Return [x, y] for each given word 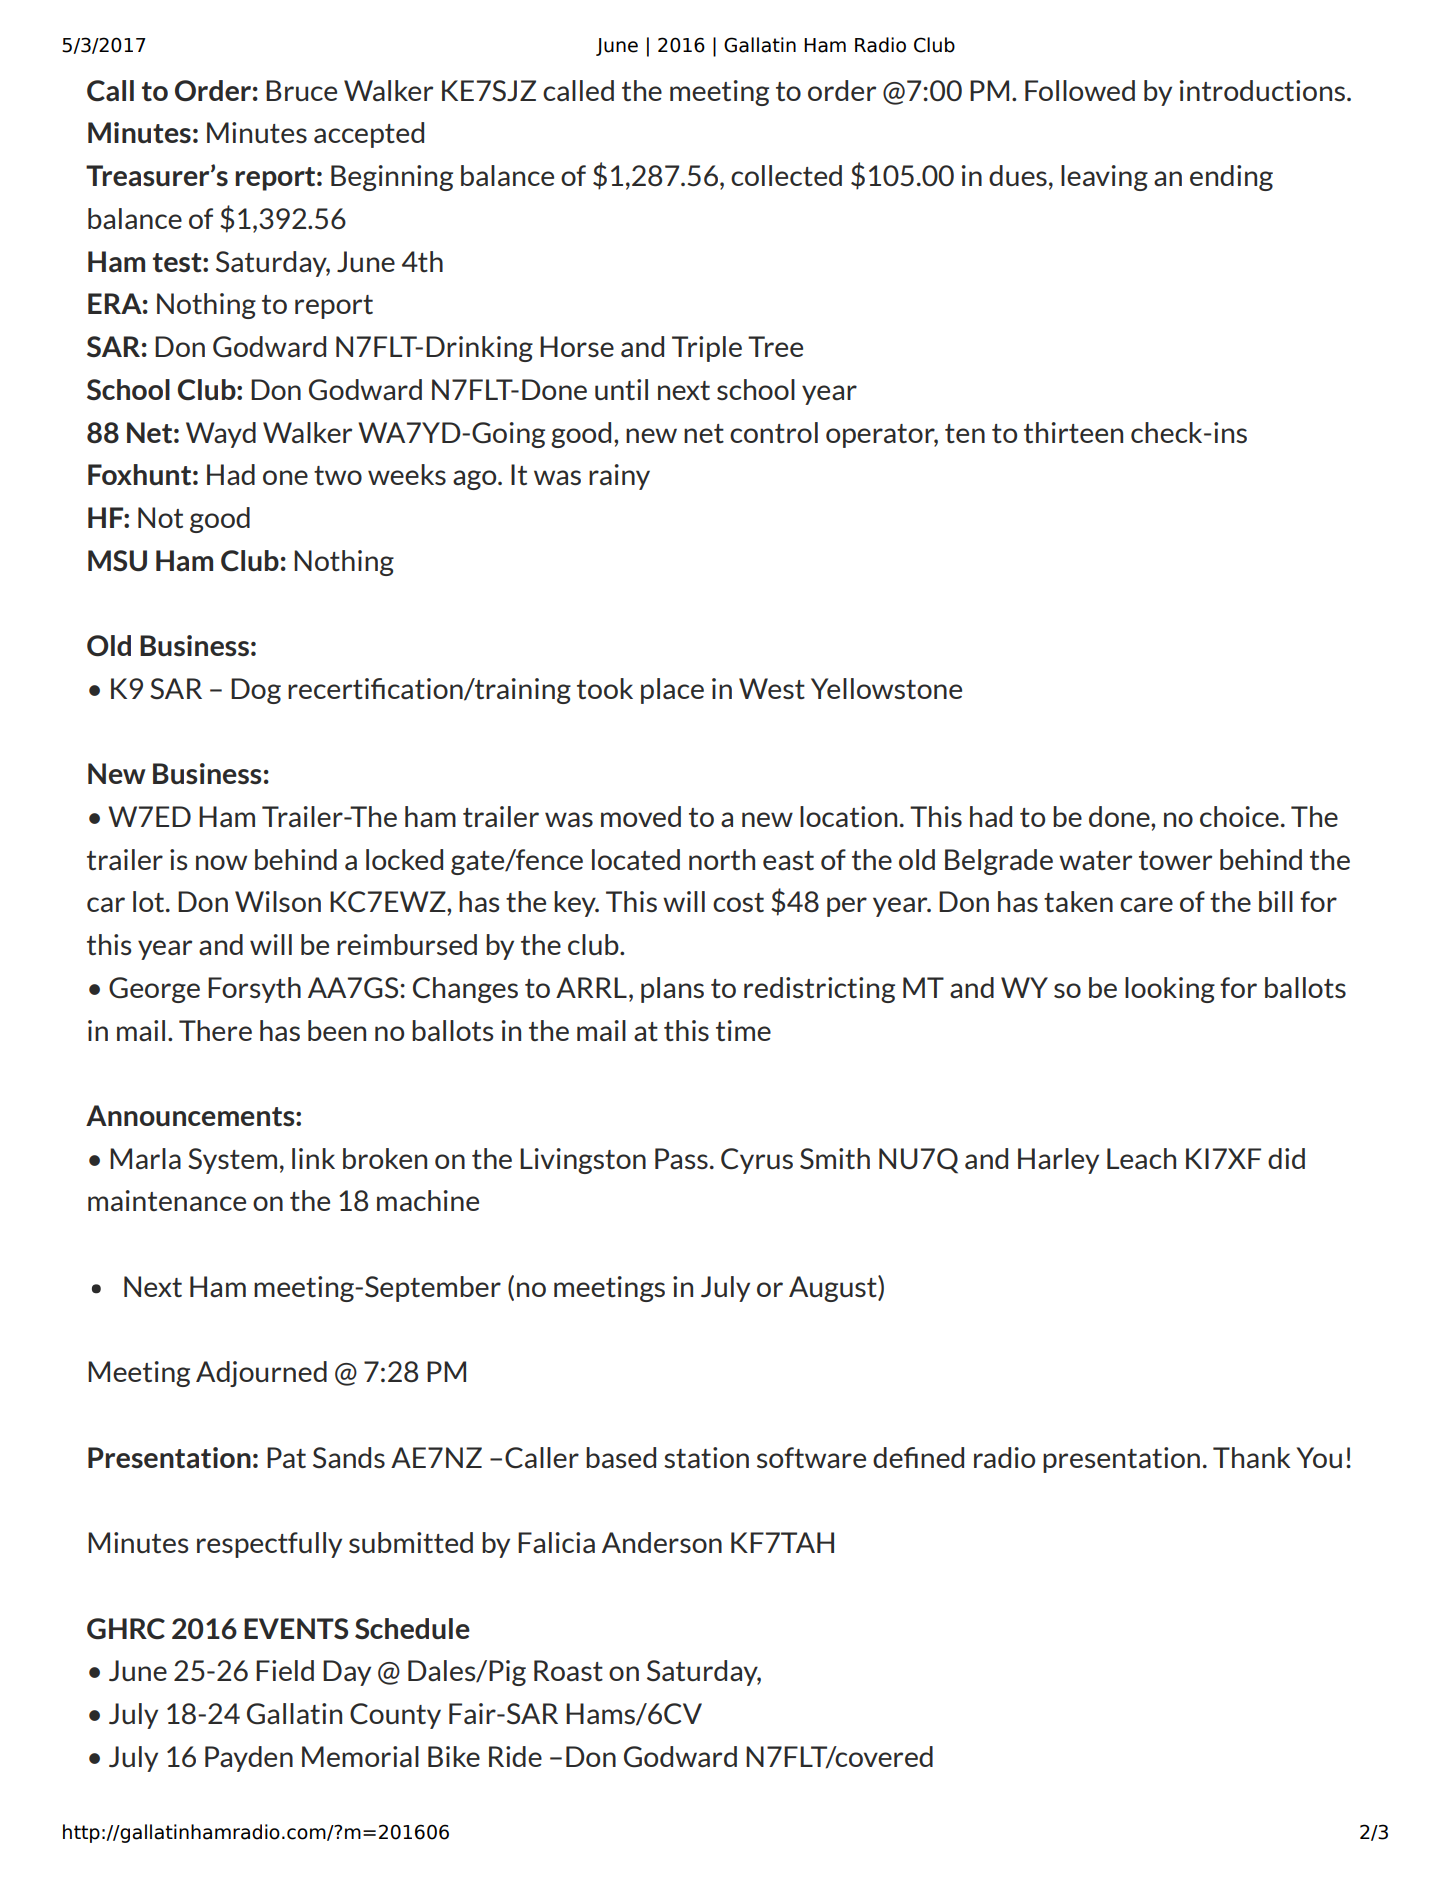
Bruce [301, 90]
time [743, 1030]
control [774, 432]
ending [1231, 178]
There [215, 1030]
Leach [1141, 1159]
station [706, 1457]
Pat [286, 1457]
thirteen [1073, 432]
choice [1239, 816]
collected [786, 175]
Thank [1251, 1457]
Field [285, 1670]
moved [641, 816]
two [338, 475]
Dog [256, 691]
